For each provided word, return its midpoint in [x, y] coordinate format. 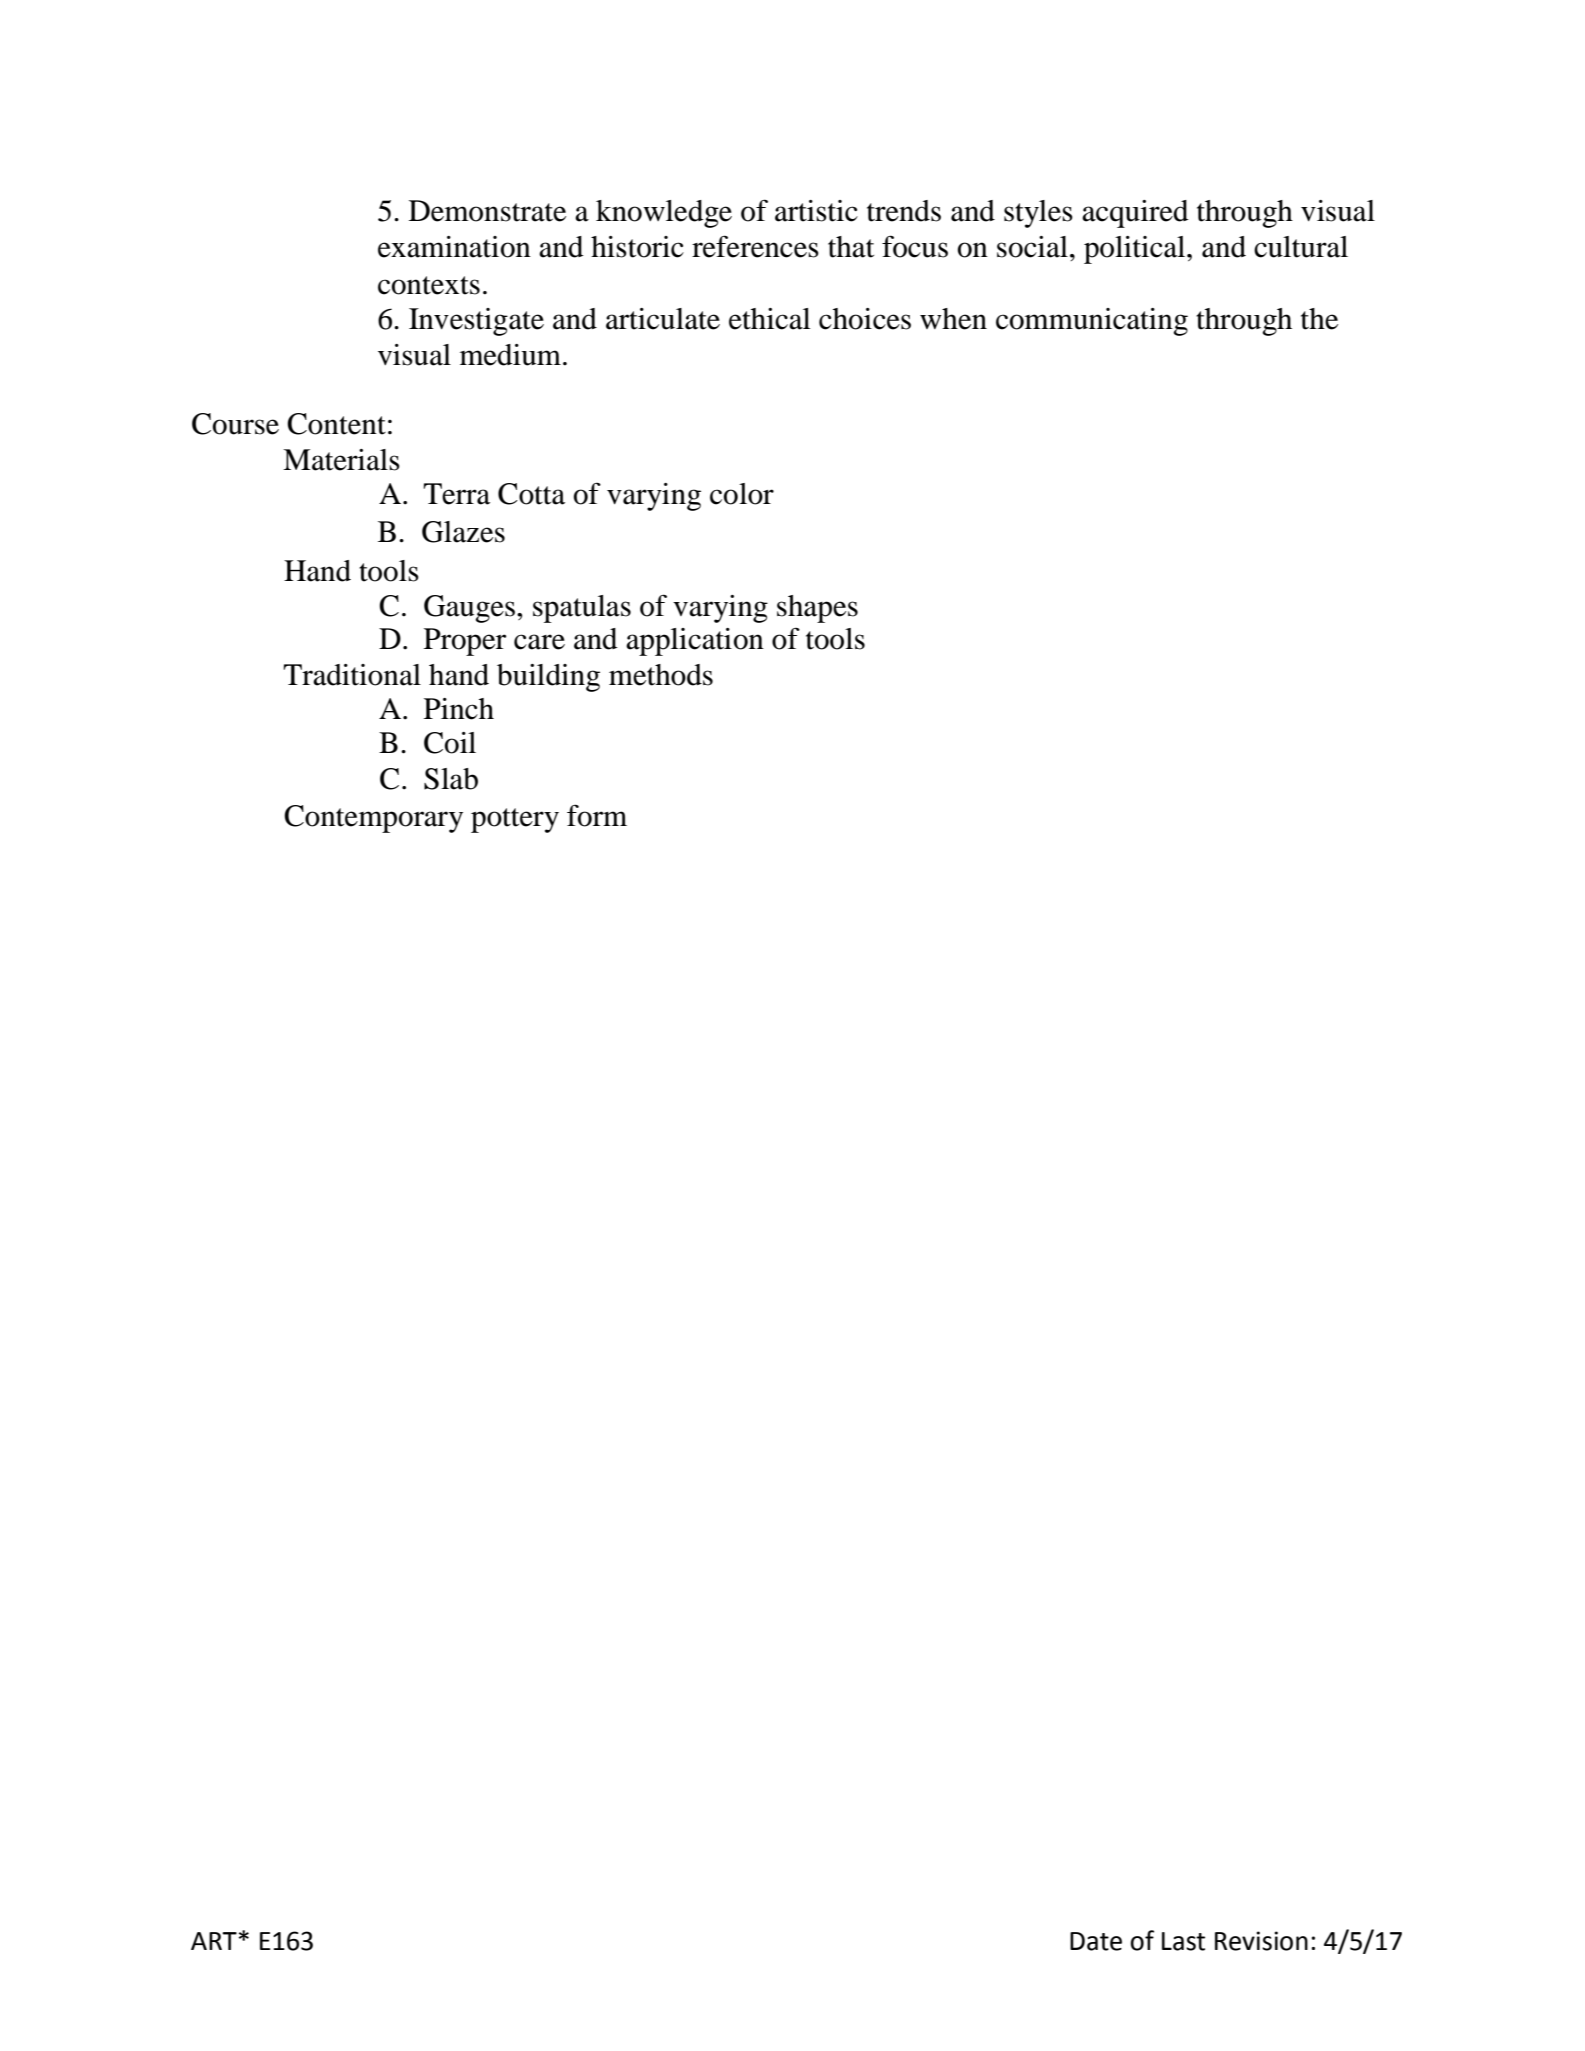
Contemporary [373, 819]
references [755, 246]
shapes [817, 609]
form [597, 815]
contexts [429, 285]
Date [1096, 1941]
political [1136, 250]
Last [1183, 1941]
